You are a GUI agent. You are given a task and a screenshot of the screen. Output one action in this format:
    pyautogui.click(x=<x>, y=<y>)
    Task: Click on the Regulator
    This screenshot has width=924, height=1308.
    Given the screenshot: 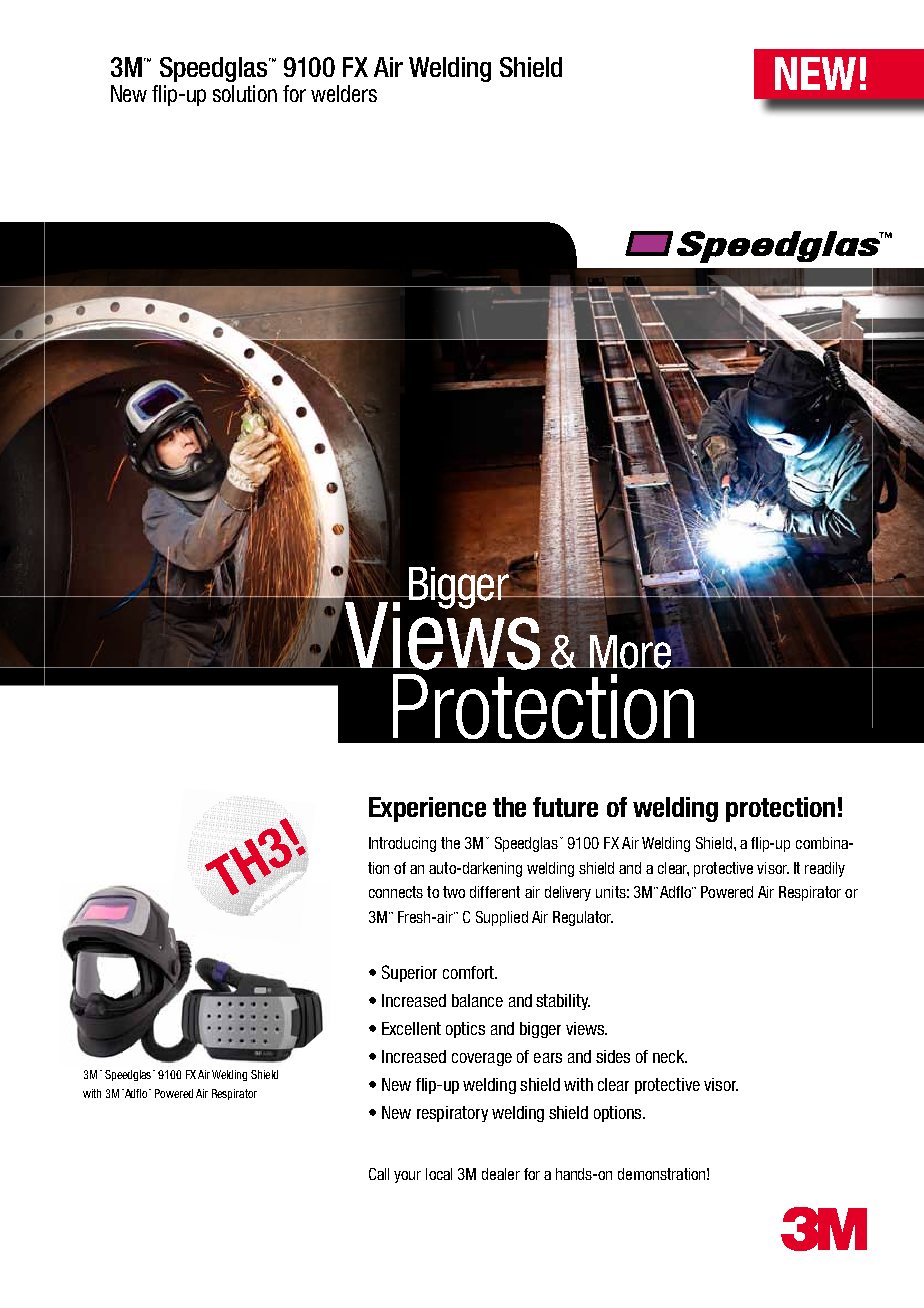 What is the action you would take?
    pyautogui.click(x=583, y=918)
